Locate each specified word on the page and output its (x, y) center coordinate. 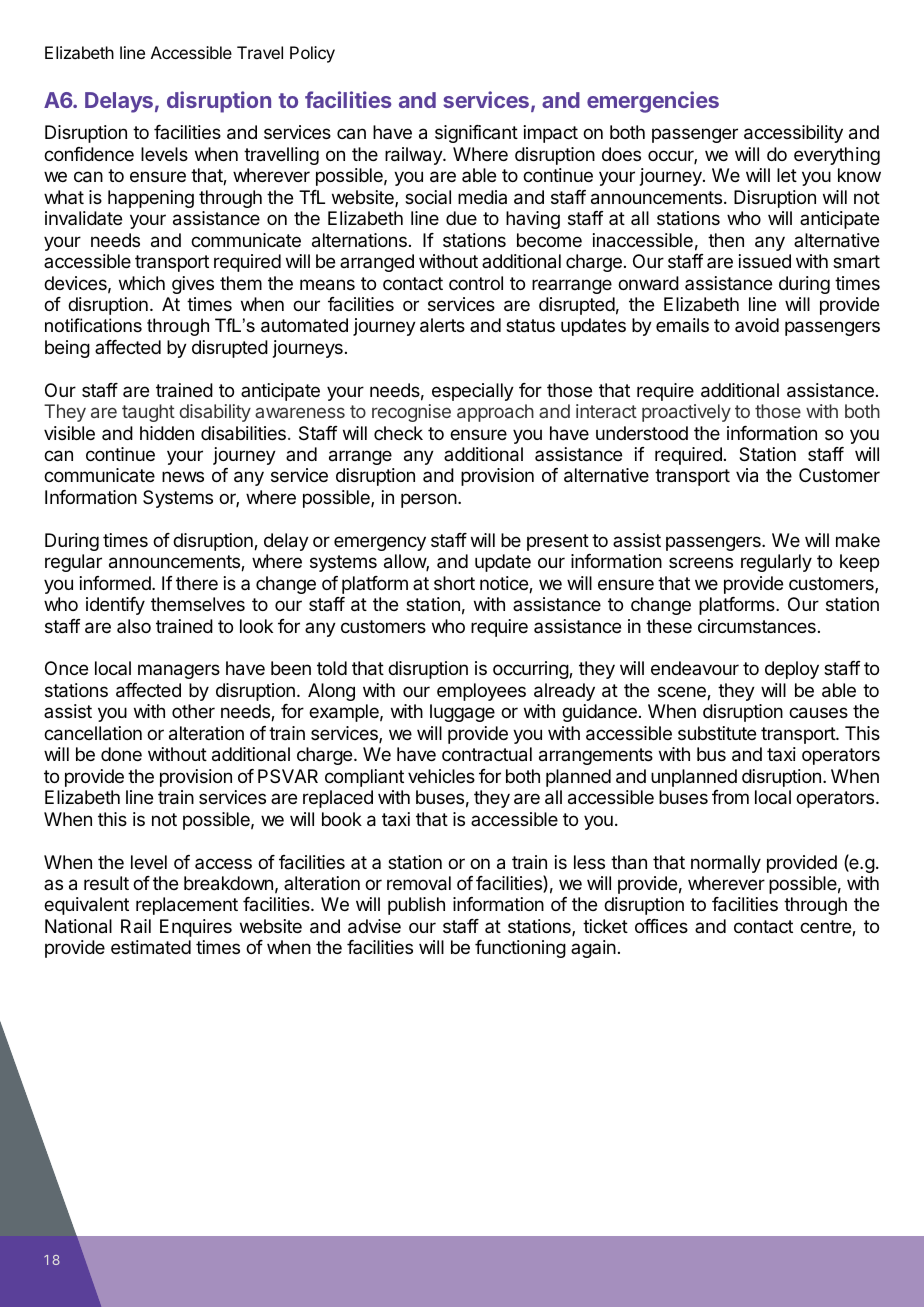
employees (481, 692)
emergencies (653, 102)
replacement (187, 906)
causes (818, 713)
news (183, 476)
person (429, 500)
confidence (89, 154)
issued (765, 261)
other (193, 711)
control (476, 283)
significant (476, 134)
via (747, 475)
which (142, 283)
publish (416, 906)
